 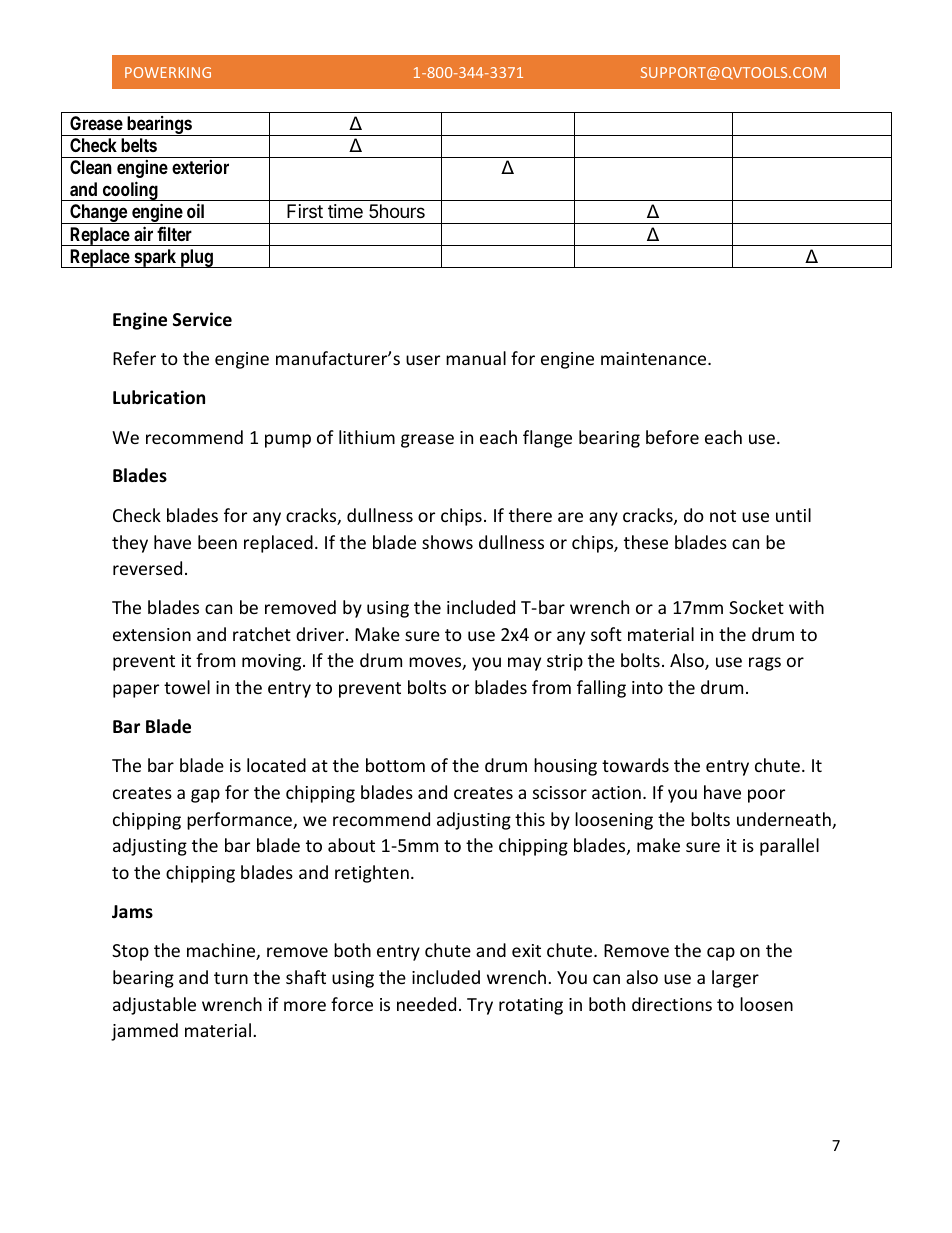 I want to click on user, so click(x=423, y=360).
